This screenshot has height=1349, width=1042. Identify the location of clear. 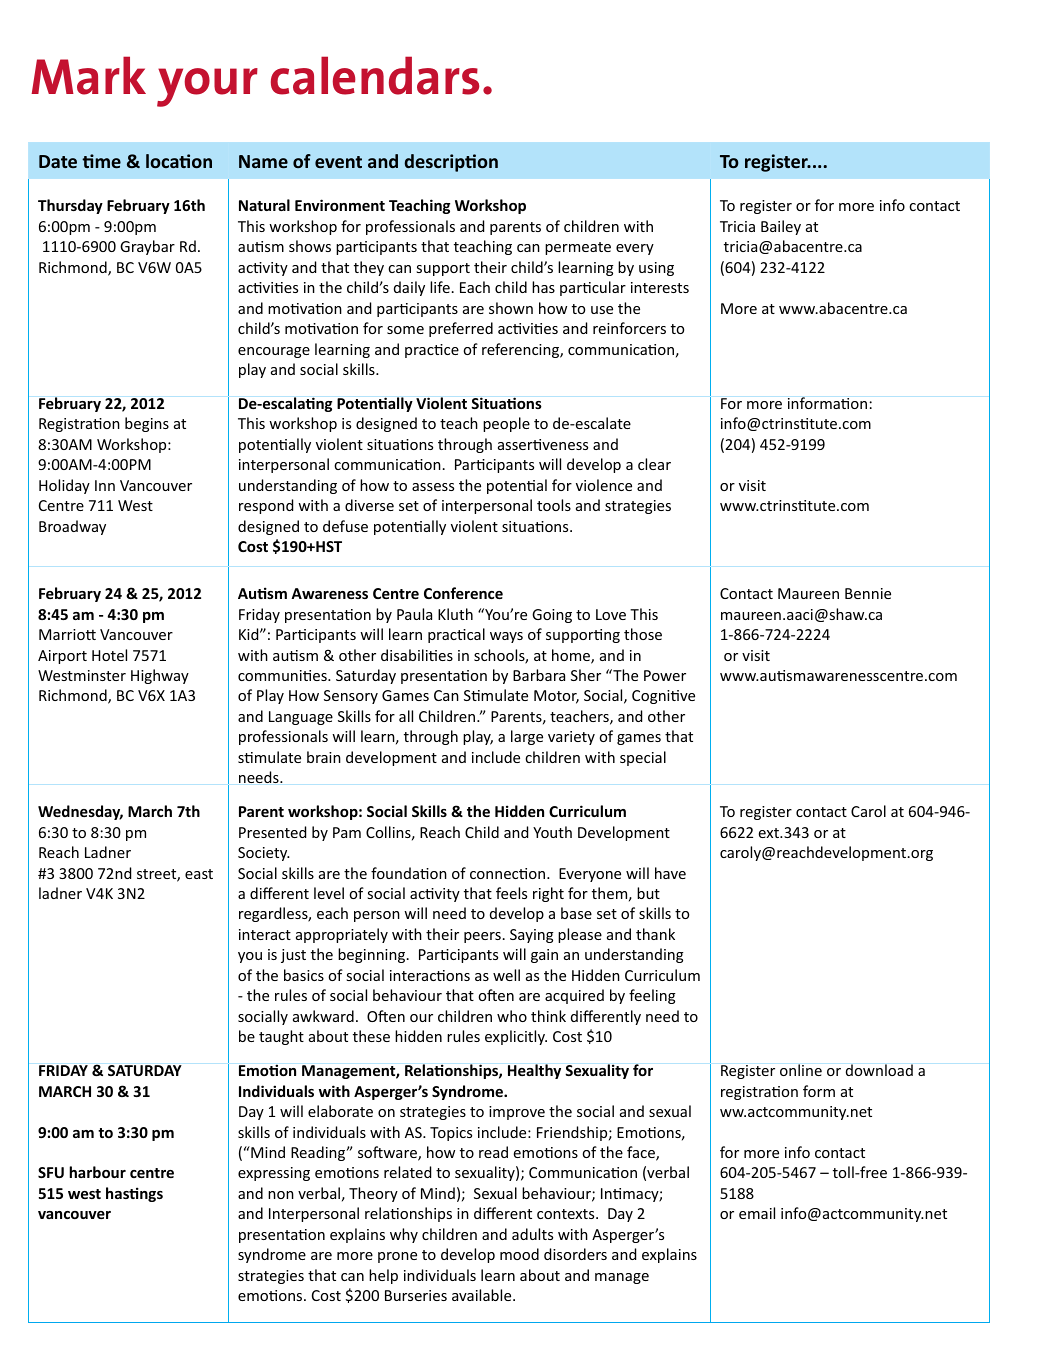
(654, 464).
